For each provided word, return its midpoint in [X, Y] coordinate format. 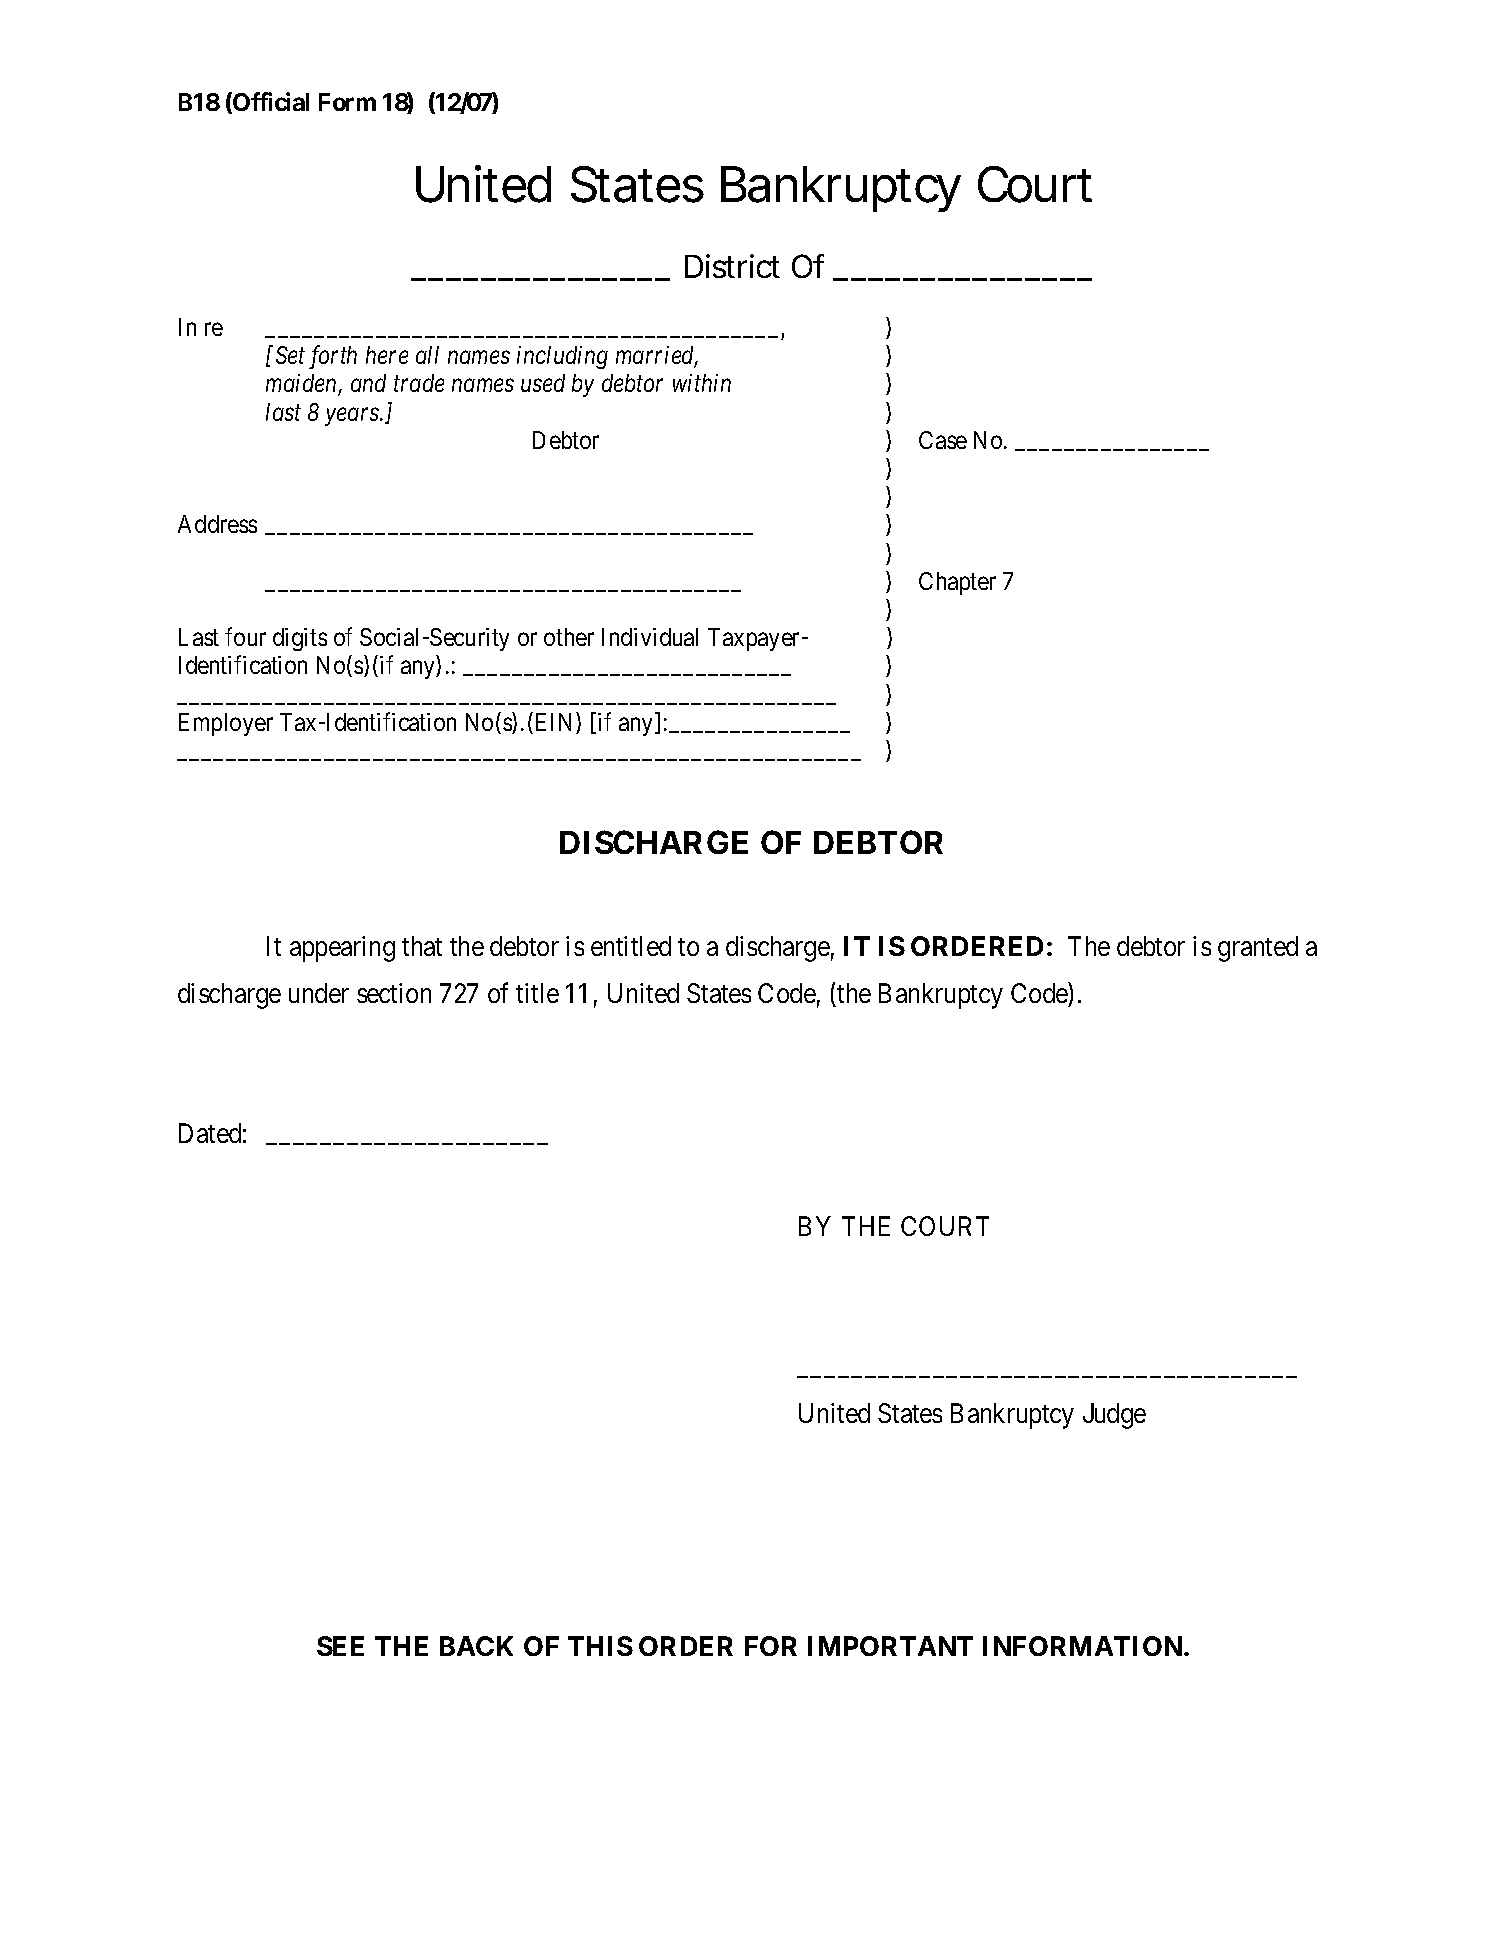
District [732, 266]
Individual [650, 637]
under [319, 993]
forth [333, 357]
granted [1258, 949]
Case [943, 440]
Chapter [957, 583]
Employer [226, 724]
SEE [340, 1646]
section [394, 993]
